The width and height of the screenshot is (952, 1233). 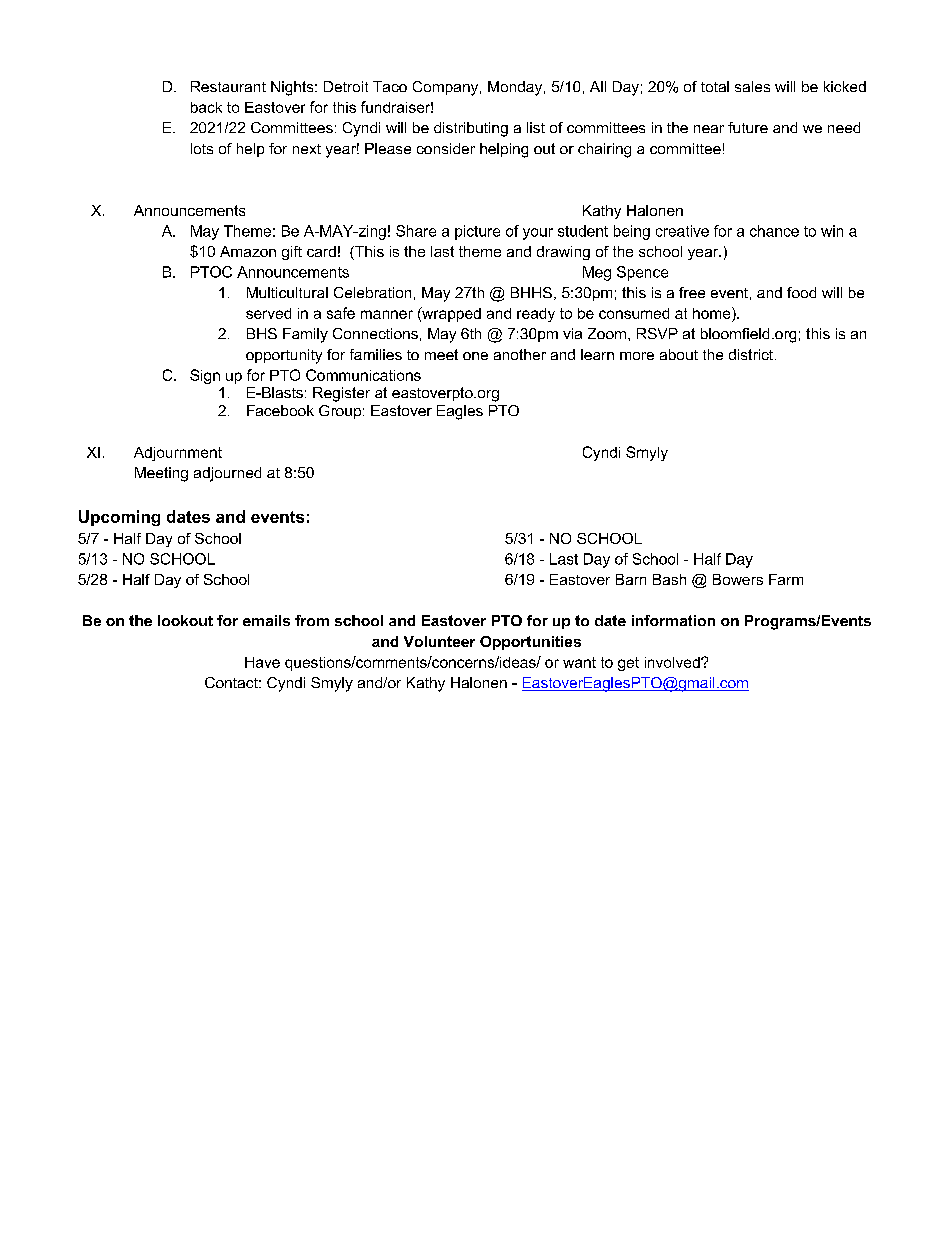 What do you see at coordinates (119, 518) in the screenshot?
I see `Upcoming` at bounding box center [119, 518].
